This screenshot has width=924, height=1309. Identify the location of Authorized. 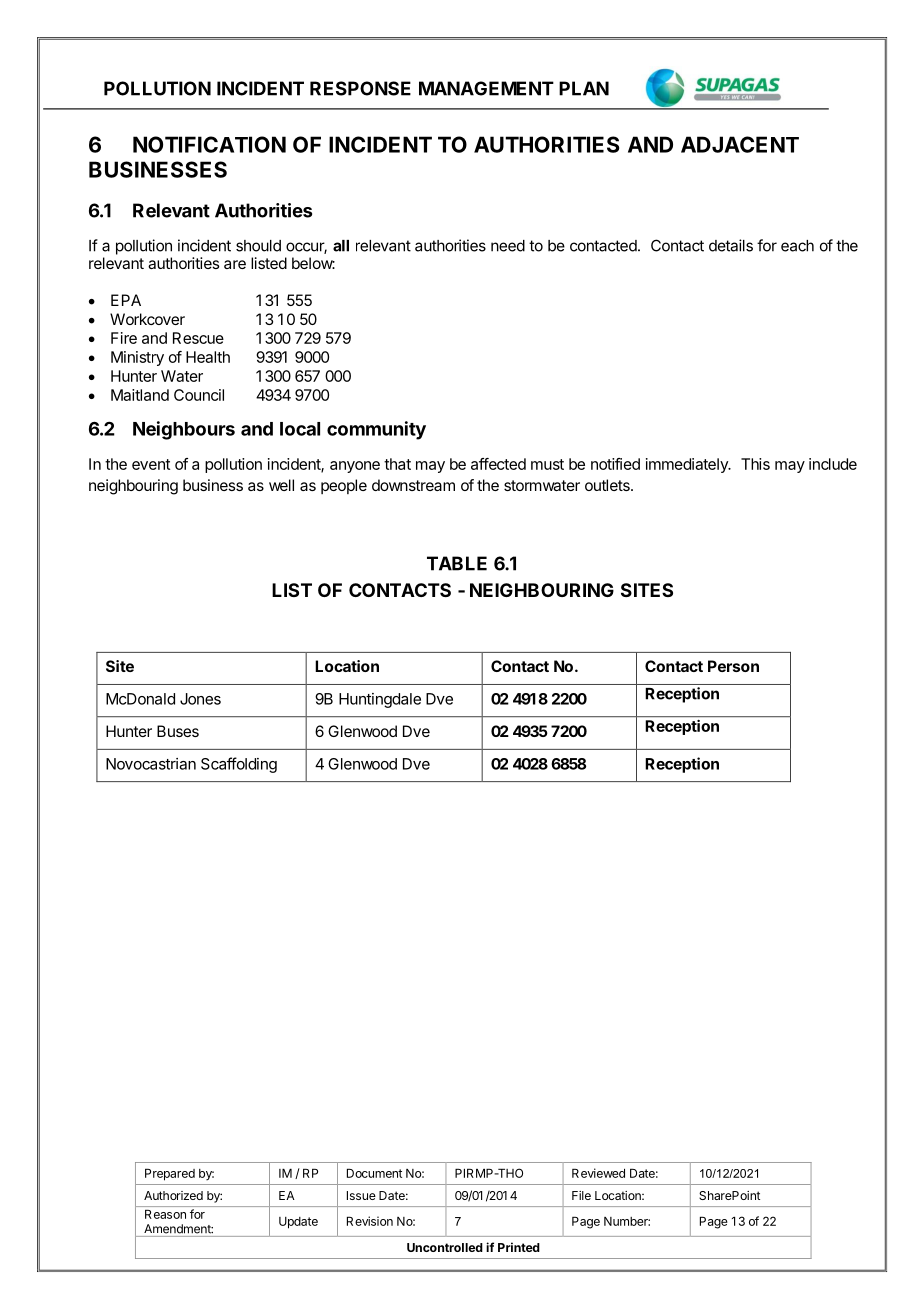
(173, 1195).
